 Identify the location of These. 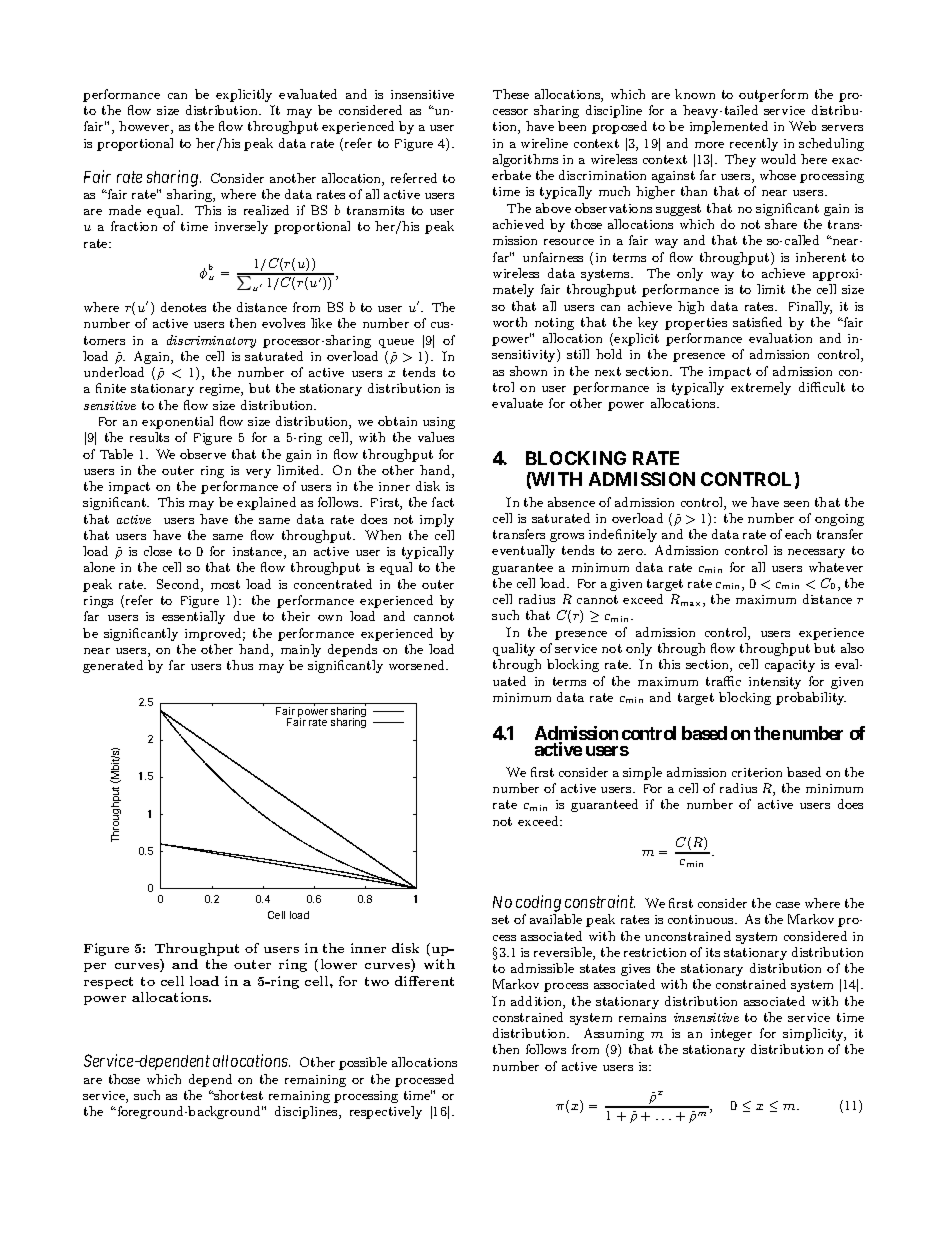
(511, 94).
